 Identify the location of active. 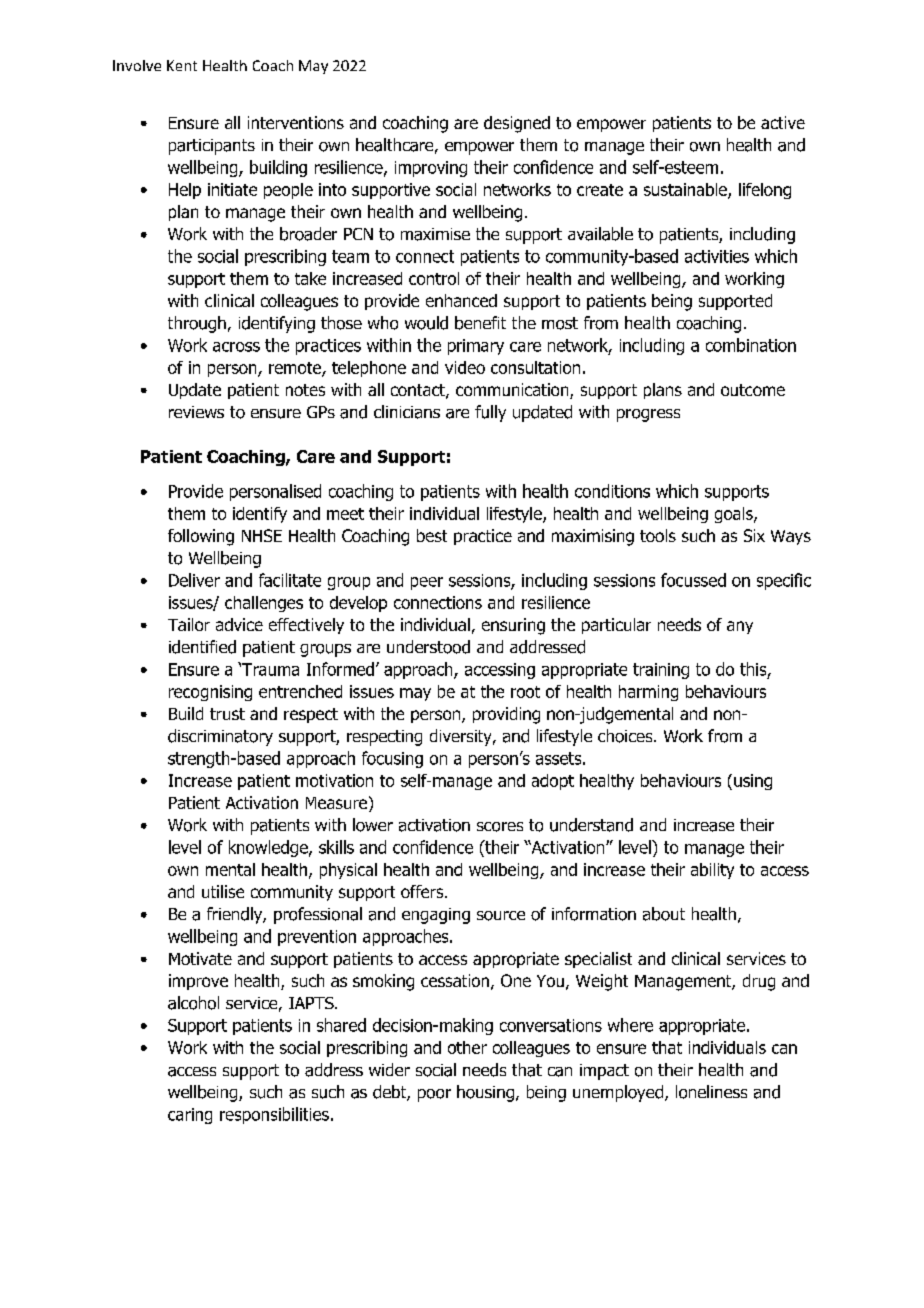
(783, 122).
